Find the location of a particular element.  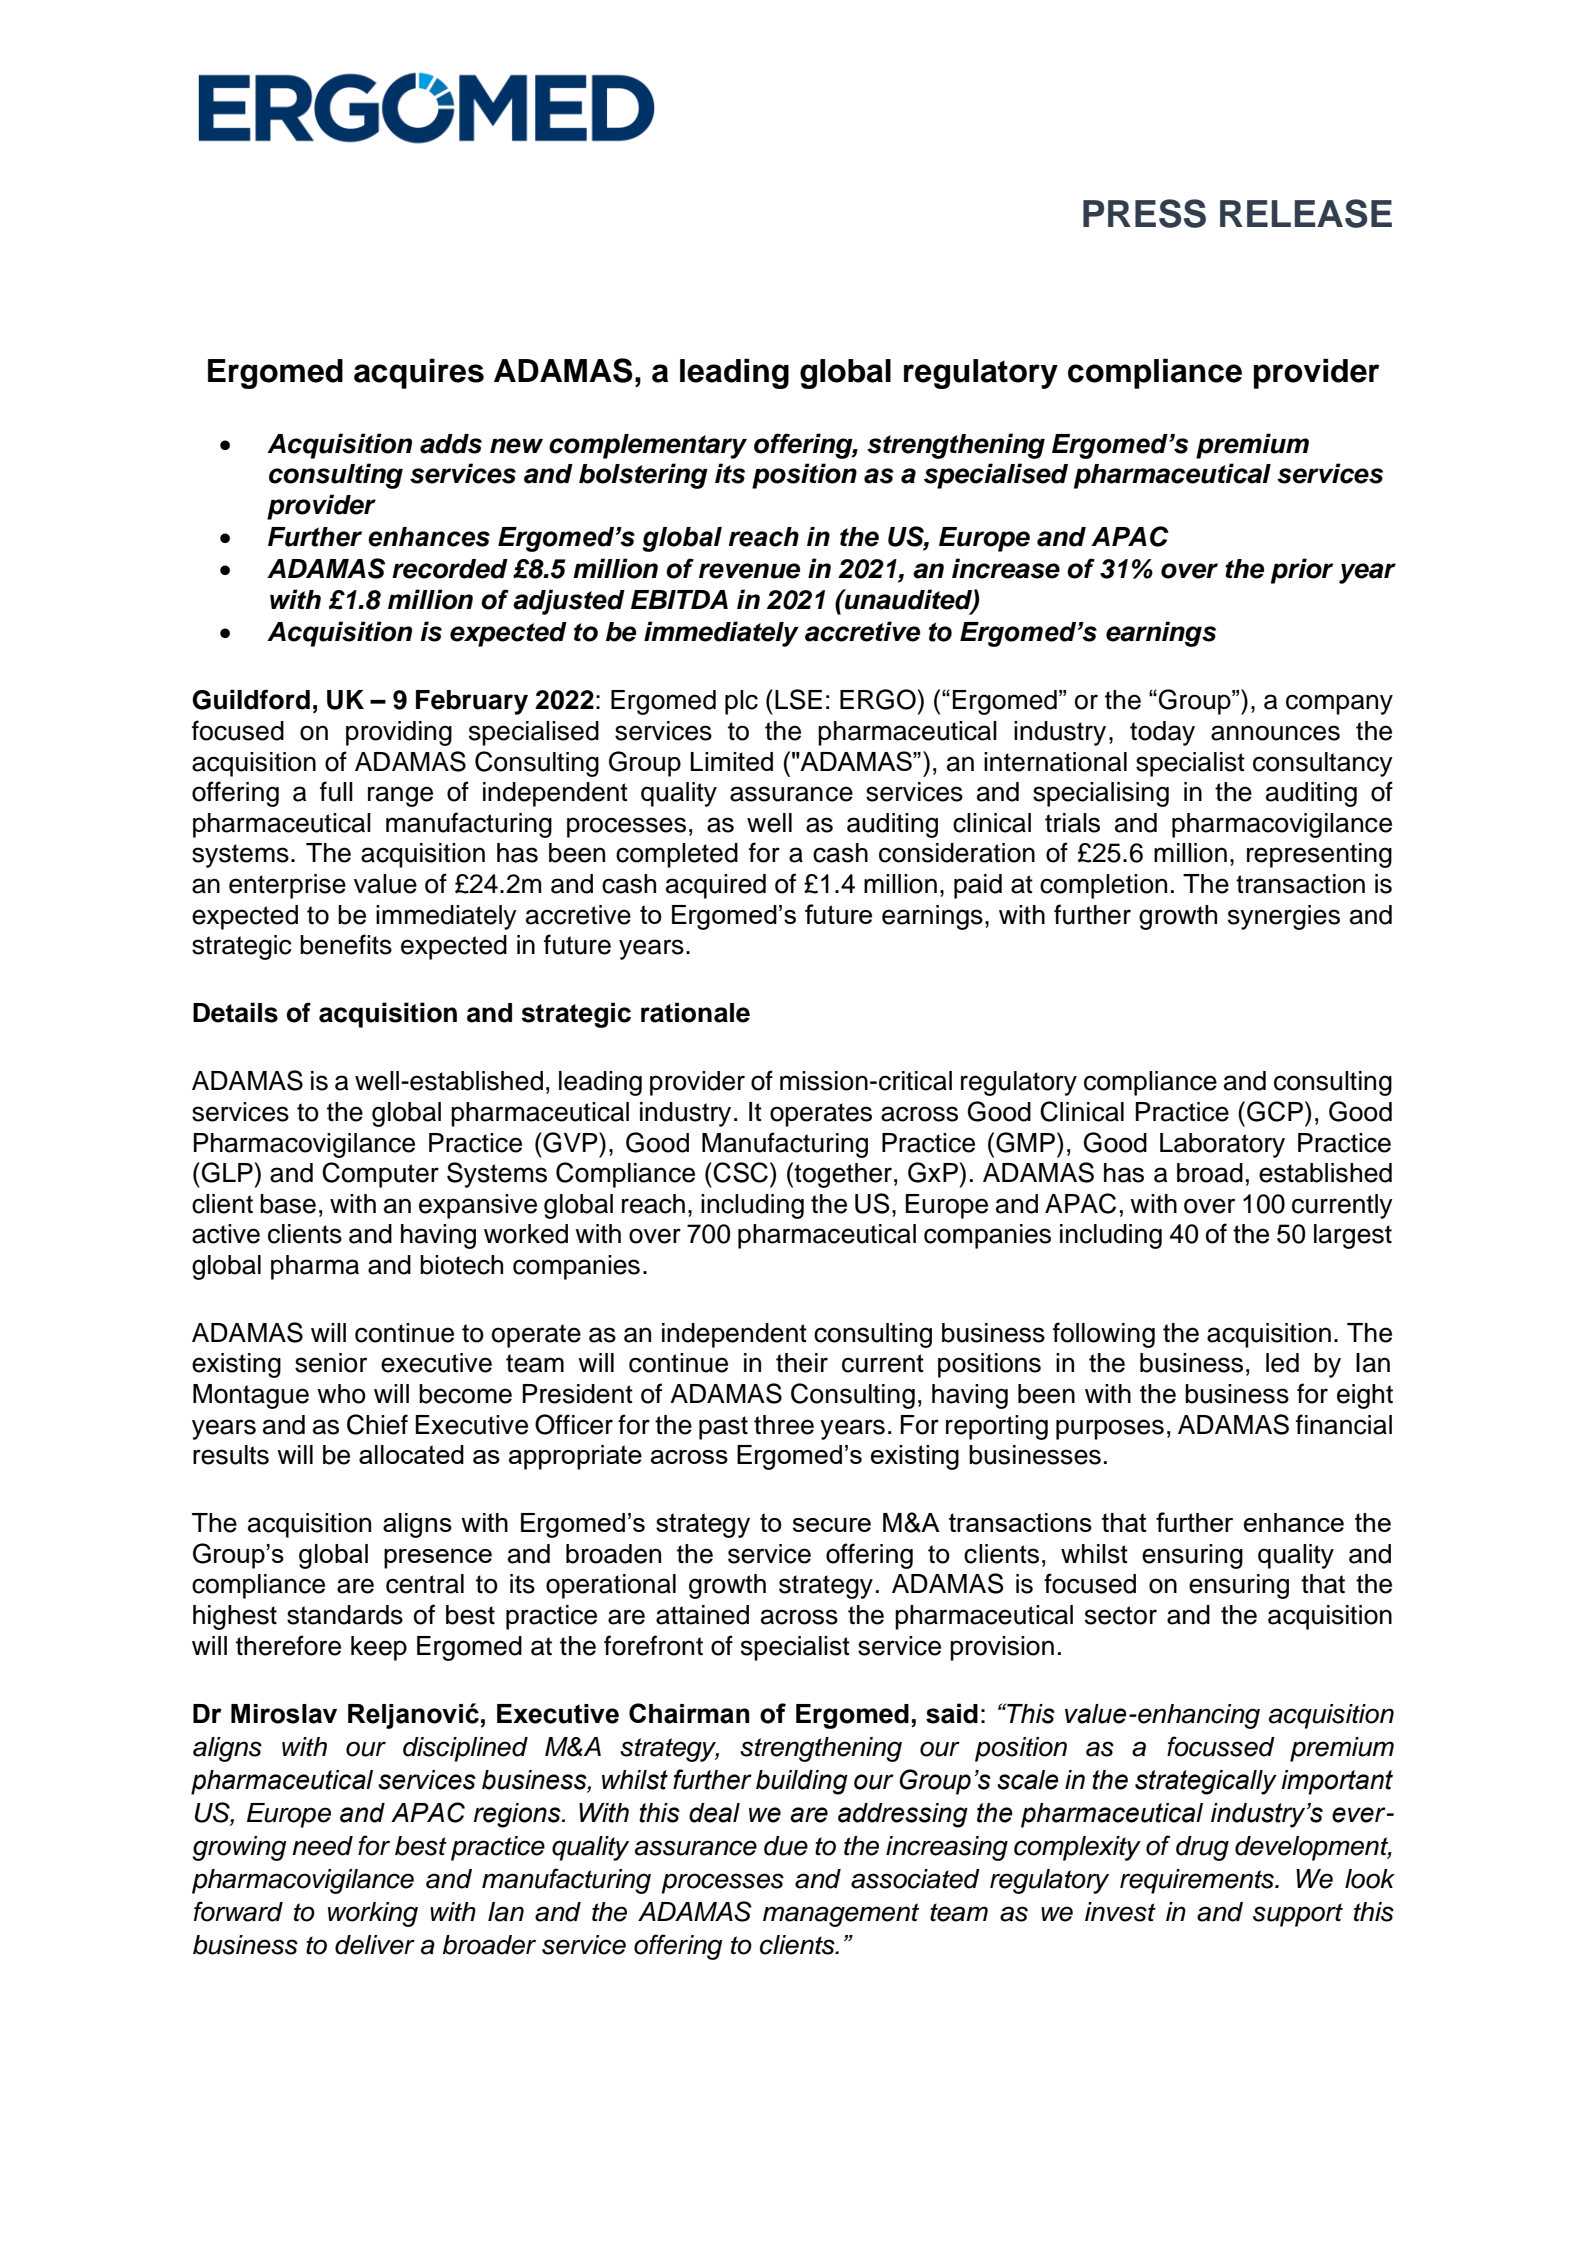

management is located at coordinates (841, 1915).
